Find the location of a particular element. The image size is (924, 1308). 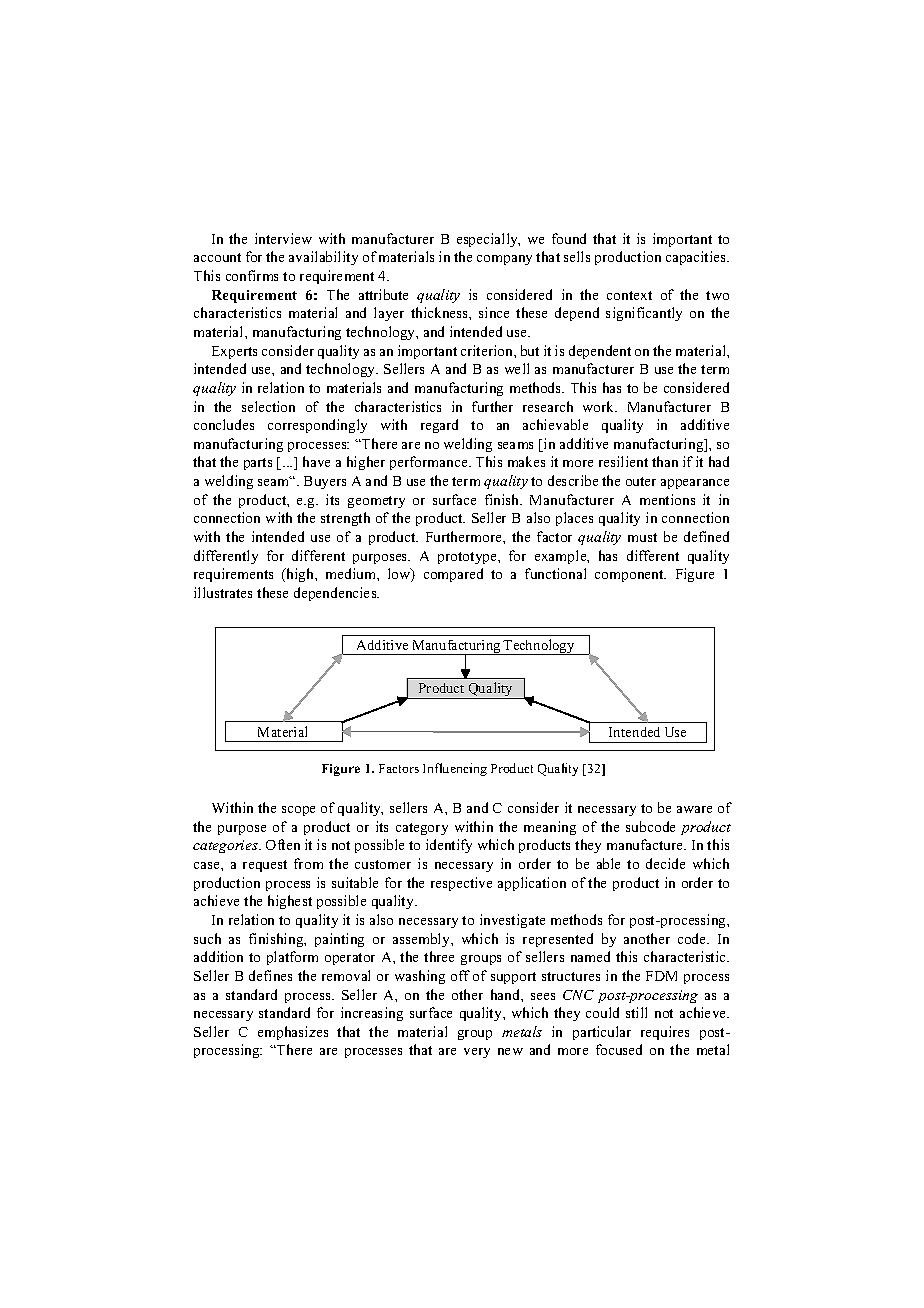

capacities is located at coordinates (697, 258).
